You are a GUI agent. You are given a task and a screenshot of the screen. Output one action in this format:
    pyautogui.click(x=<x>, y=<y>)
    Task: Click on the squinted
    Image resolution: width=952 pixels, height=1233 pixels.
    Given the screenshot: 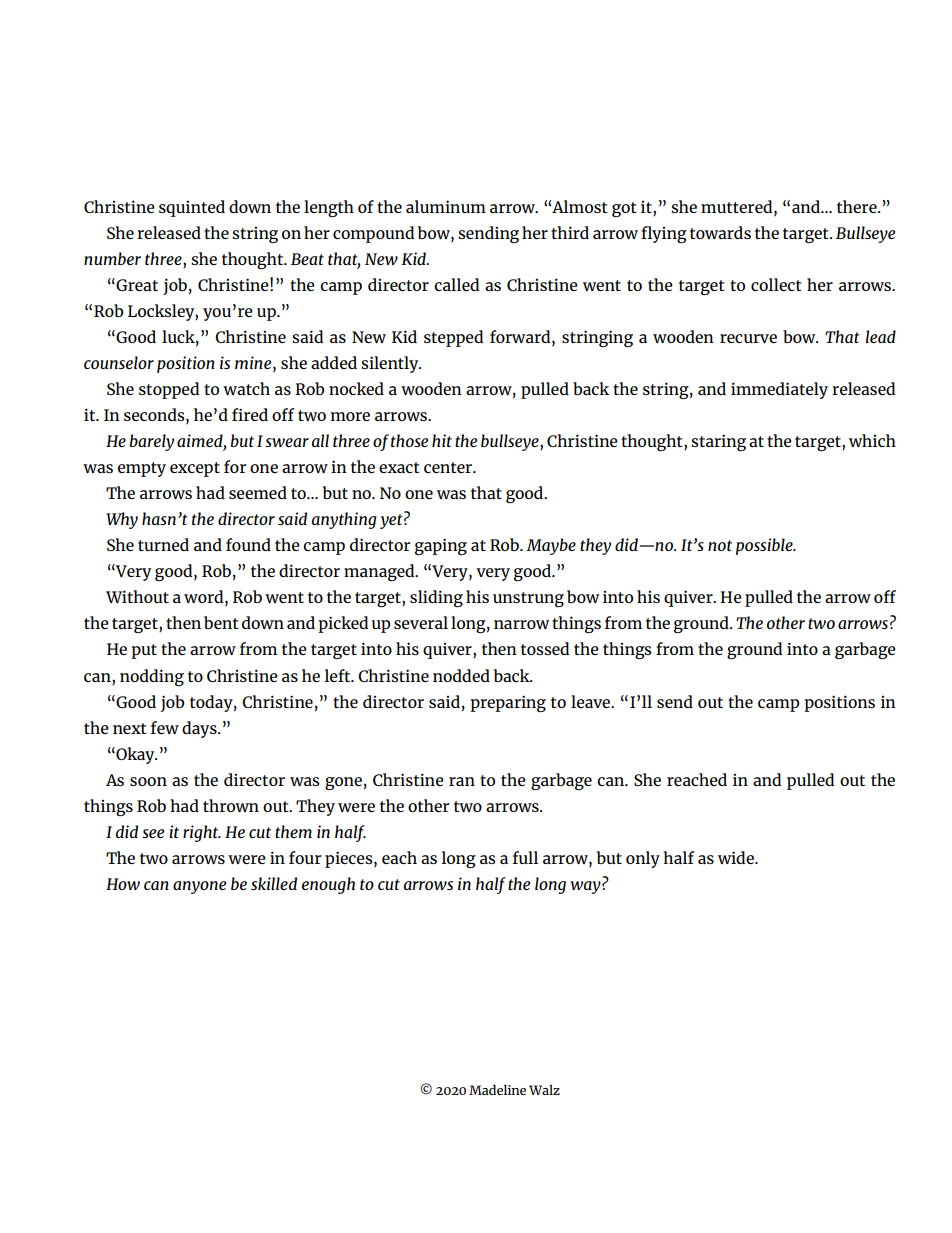 What is the action you would take?
    pyautogui.click(x=192, y=208)
